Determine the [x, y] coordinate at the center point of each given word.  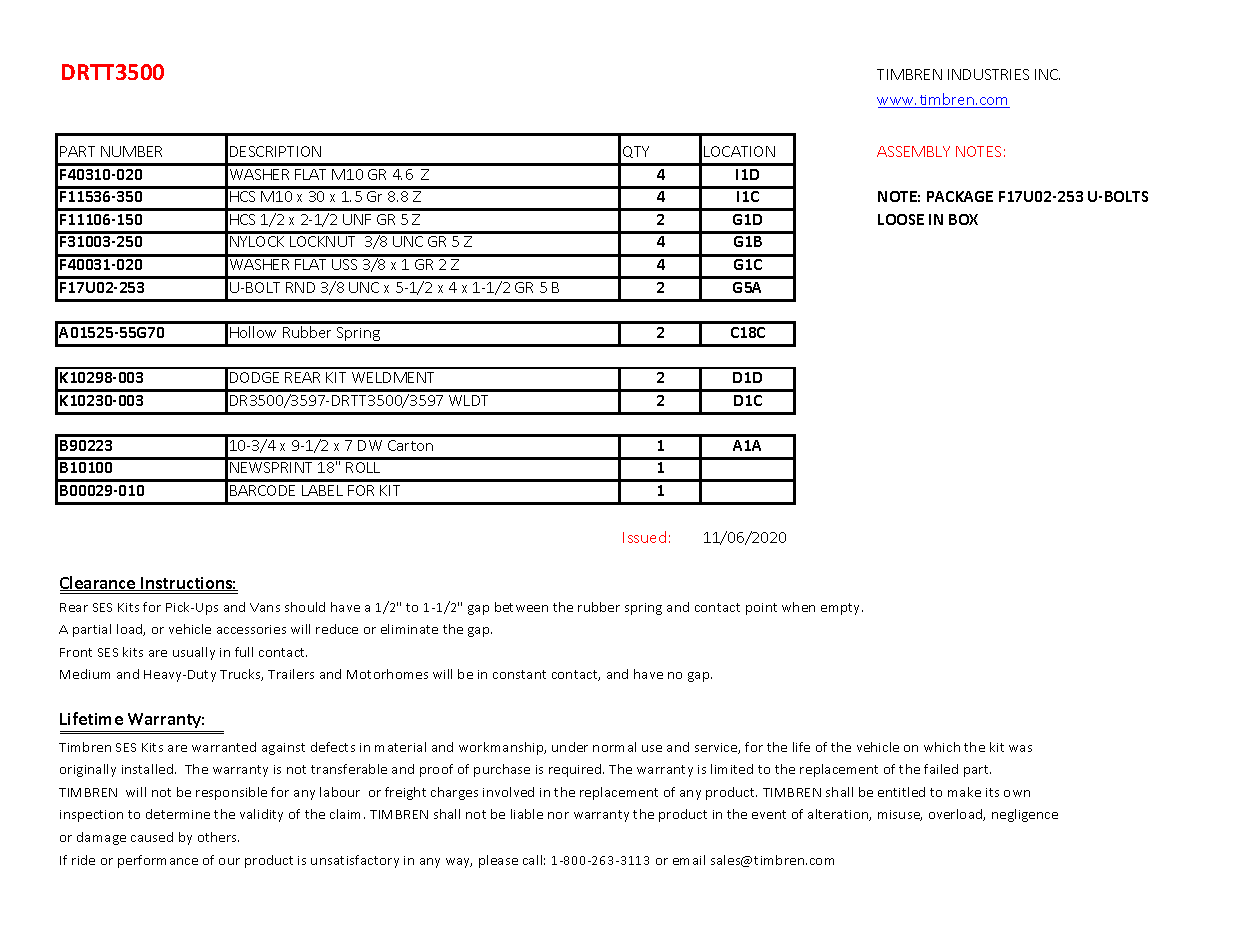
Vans [265, 607]
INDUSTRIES [988, 74]
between [521, 607]
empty [842, 609]
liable [527, 814]
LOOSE [901, 219]
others [218, 837]
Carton [410, 445]
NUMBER [131, 151]
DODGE [254, 377]
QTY [636, 152]
